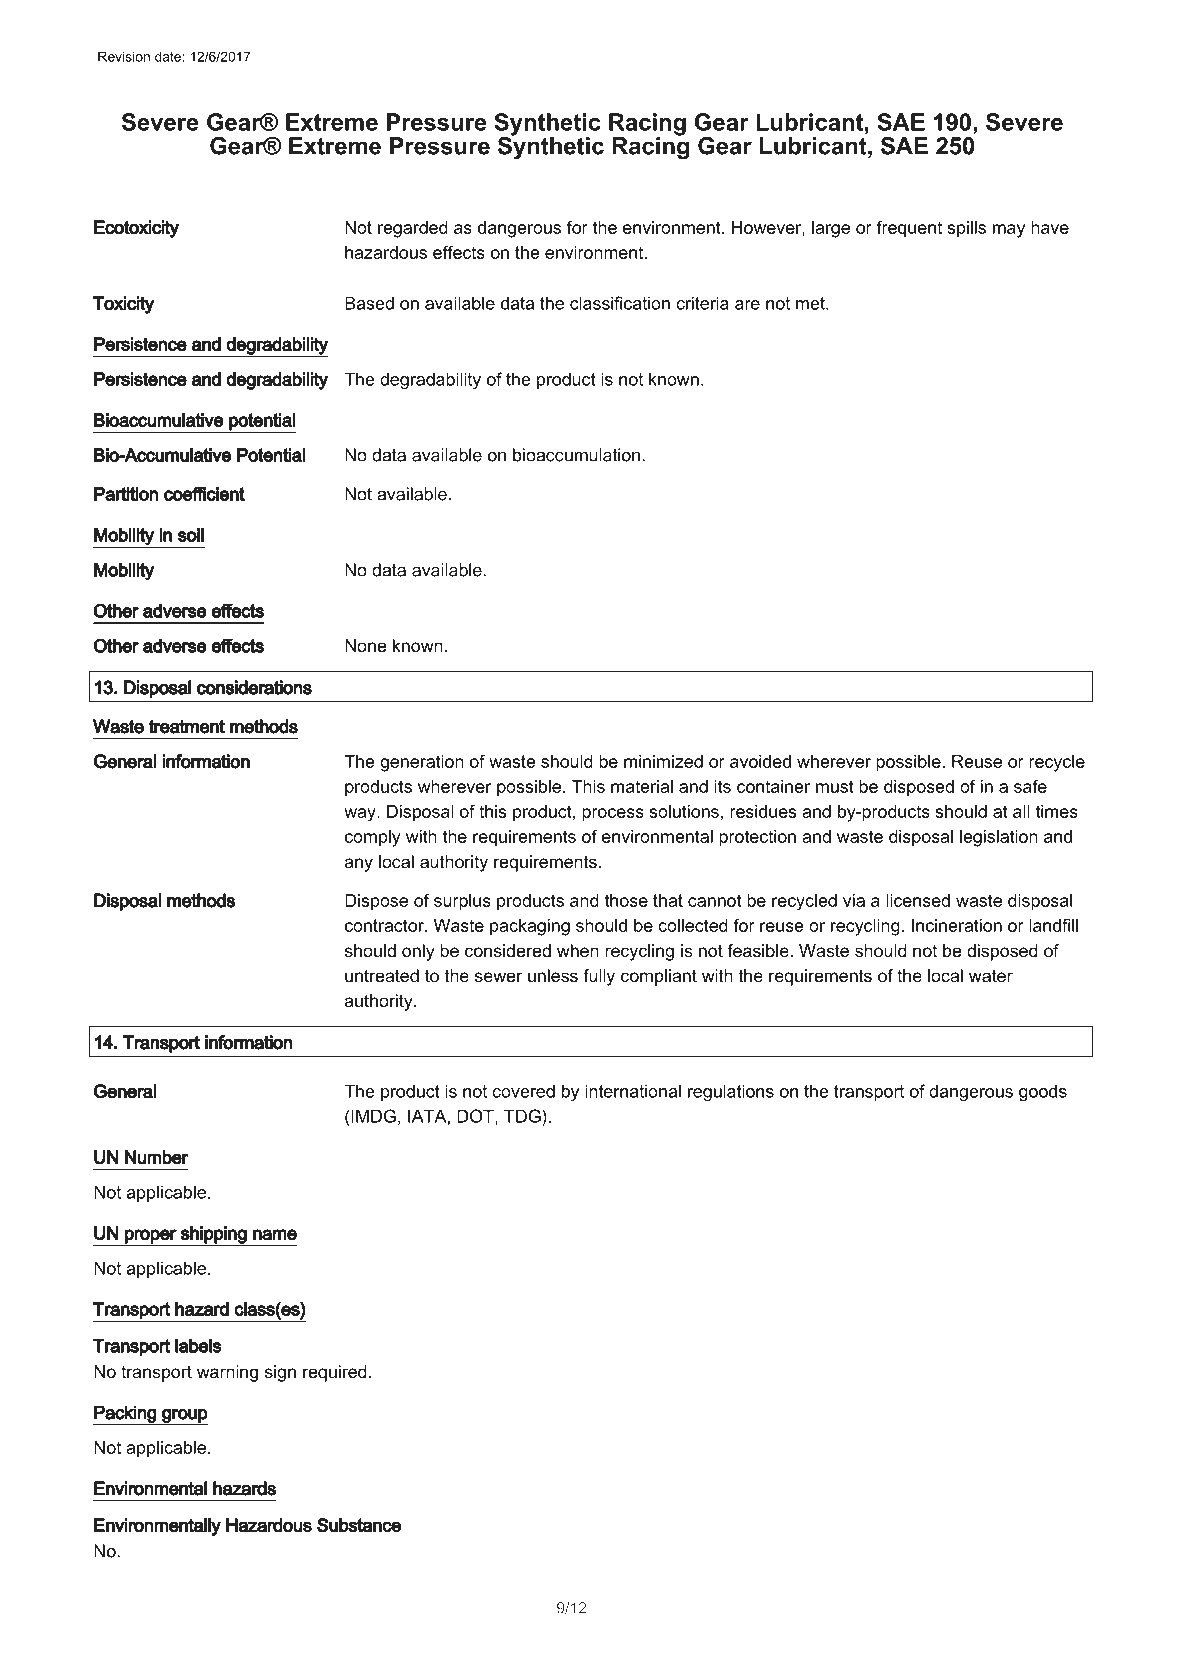 The height and width of the image is (1673, 1182). What do you see at coordinates (412, 229) in the image?
I see `regarded` at bounding box center [412, 229].
